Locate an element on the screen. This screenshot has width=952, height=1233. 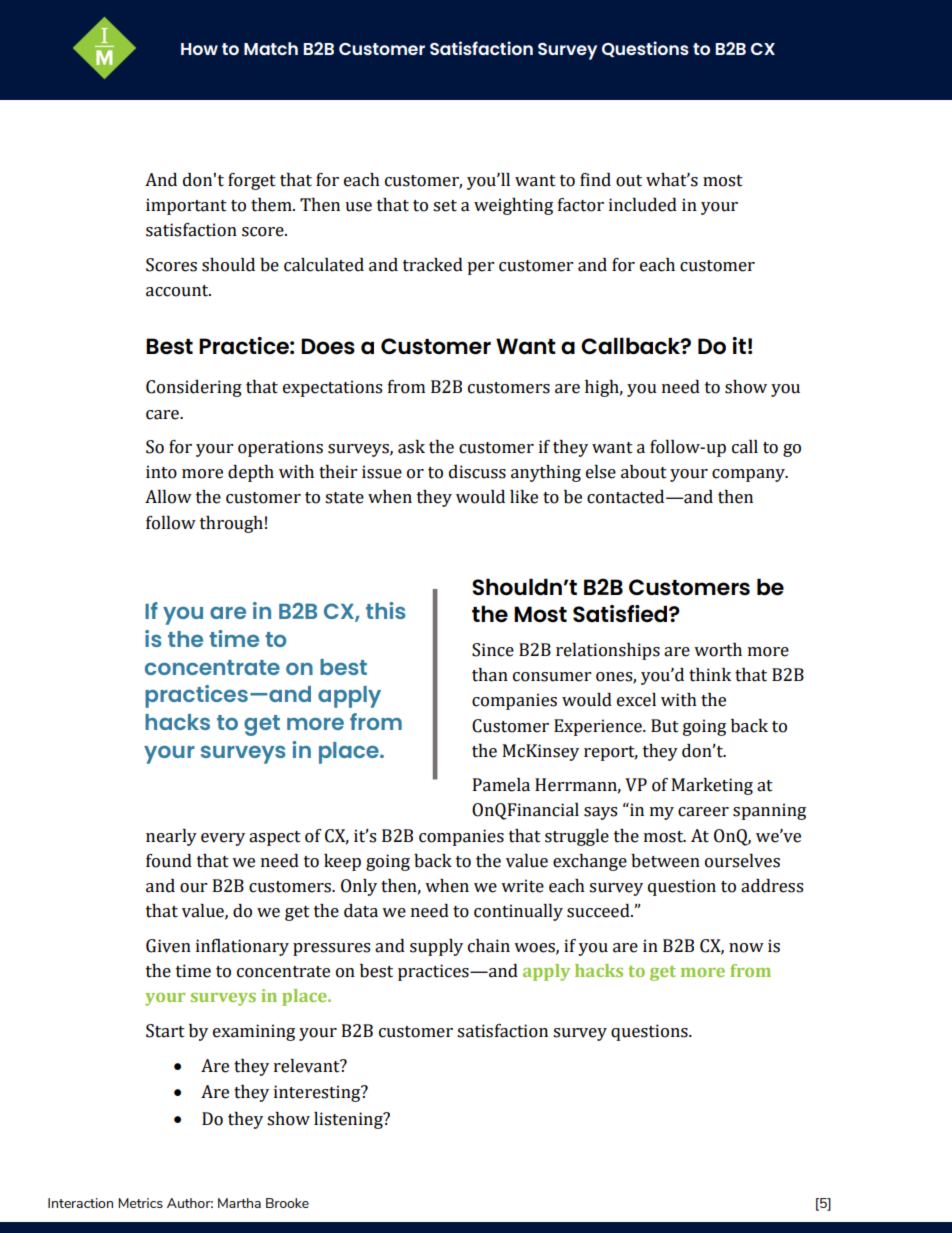
worth is located at coordinates (718, 650).
